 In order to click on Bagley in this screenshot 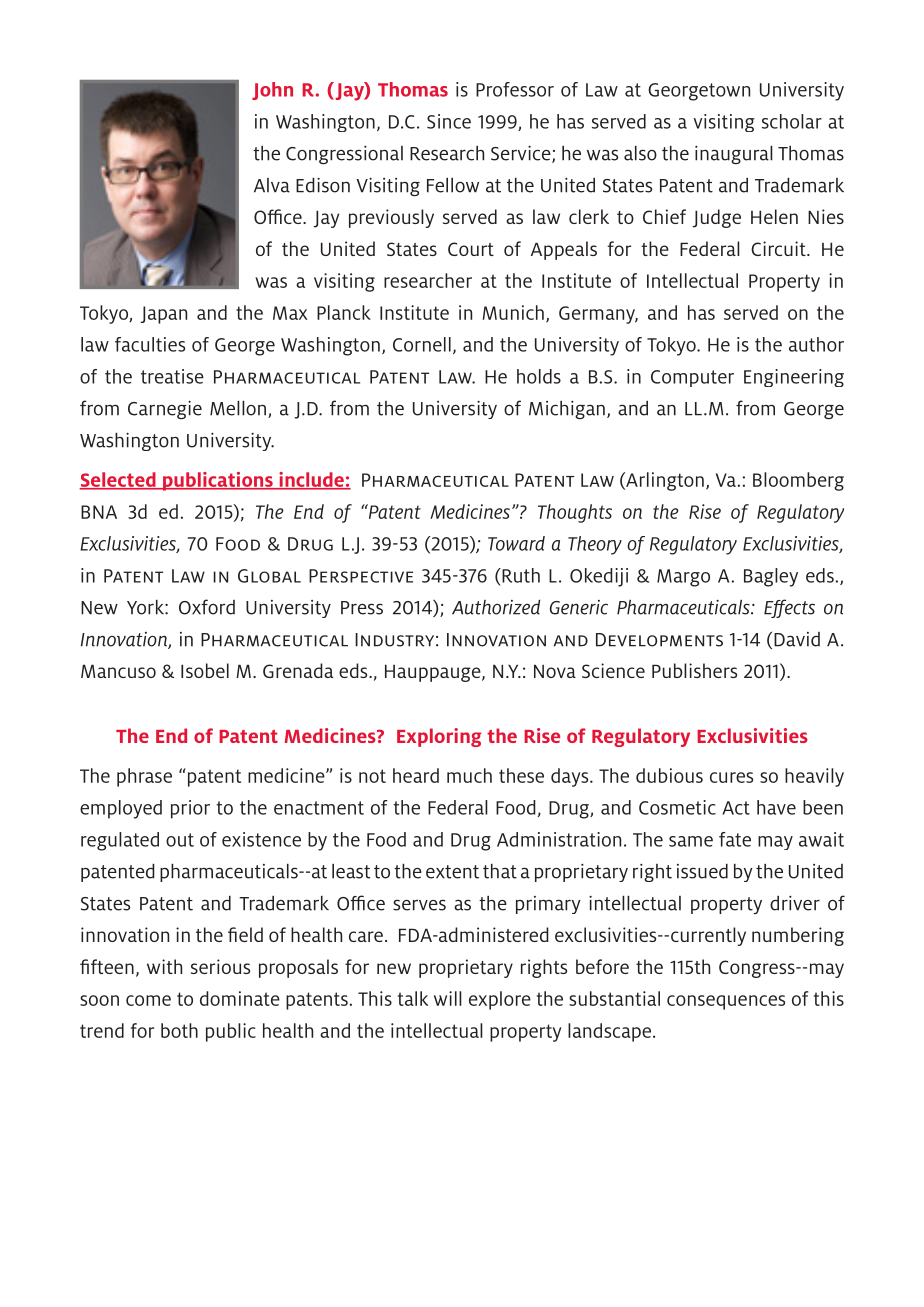, I will do `click(771, 577)`.
